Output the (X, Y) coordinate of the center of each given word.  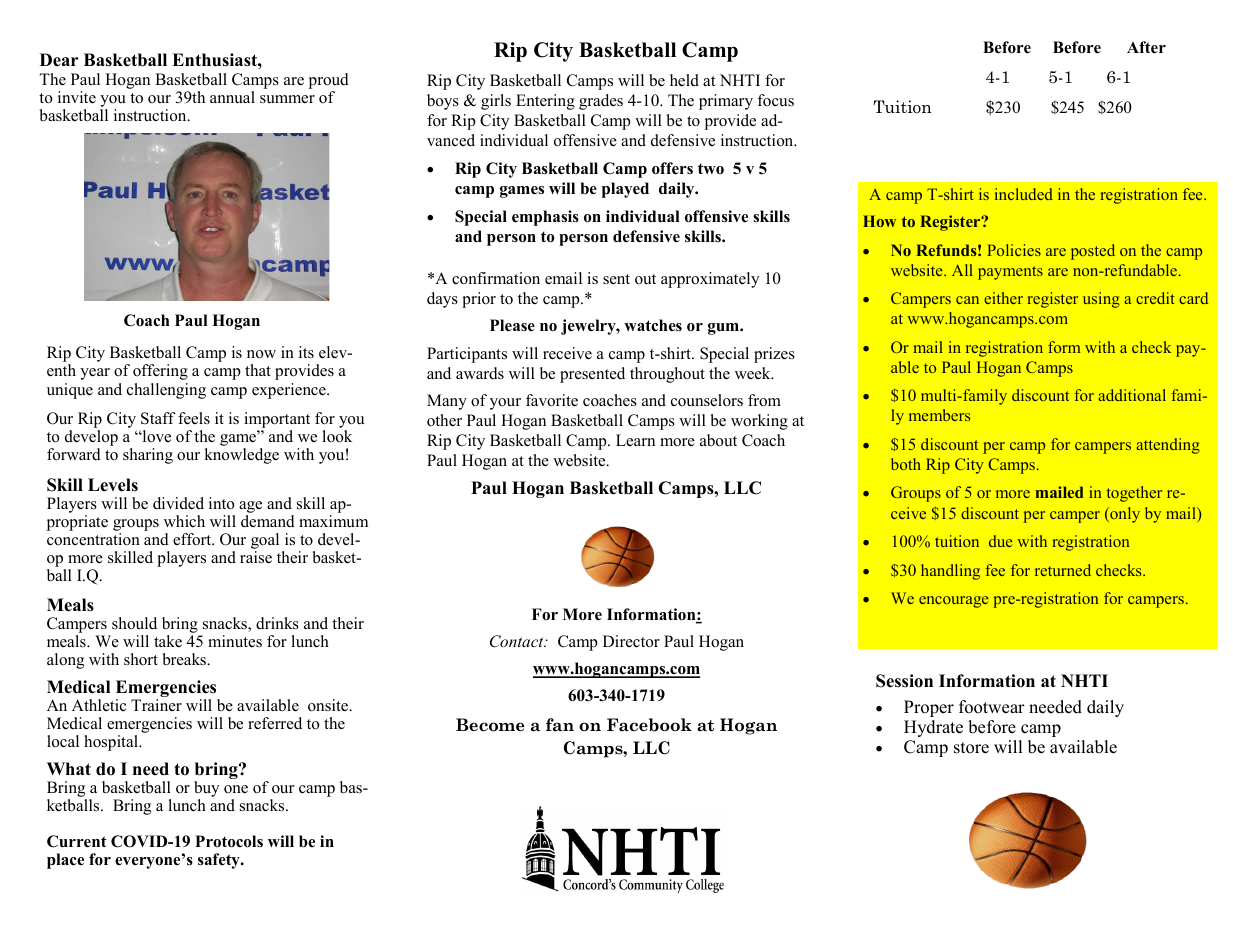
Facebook (649, 725)
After (1146, 47)
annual (232, 97)
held (684, 80)
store (971, 748)
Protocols (229, 841)
